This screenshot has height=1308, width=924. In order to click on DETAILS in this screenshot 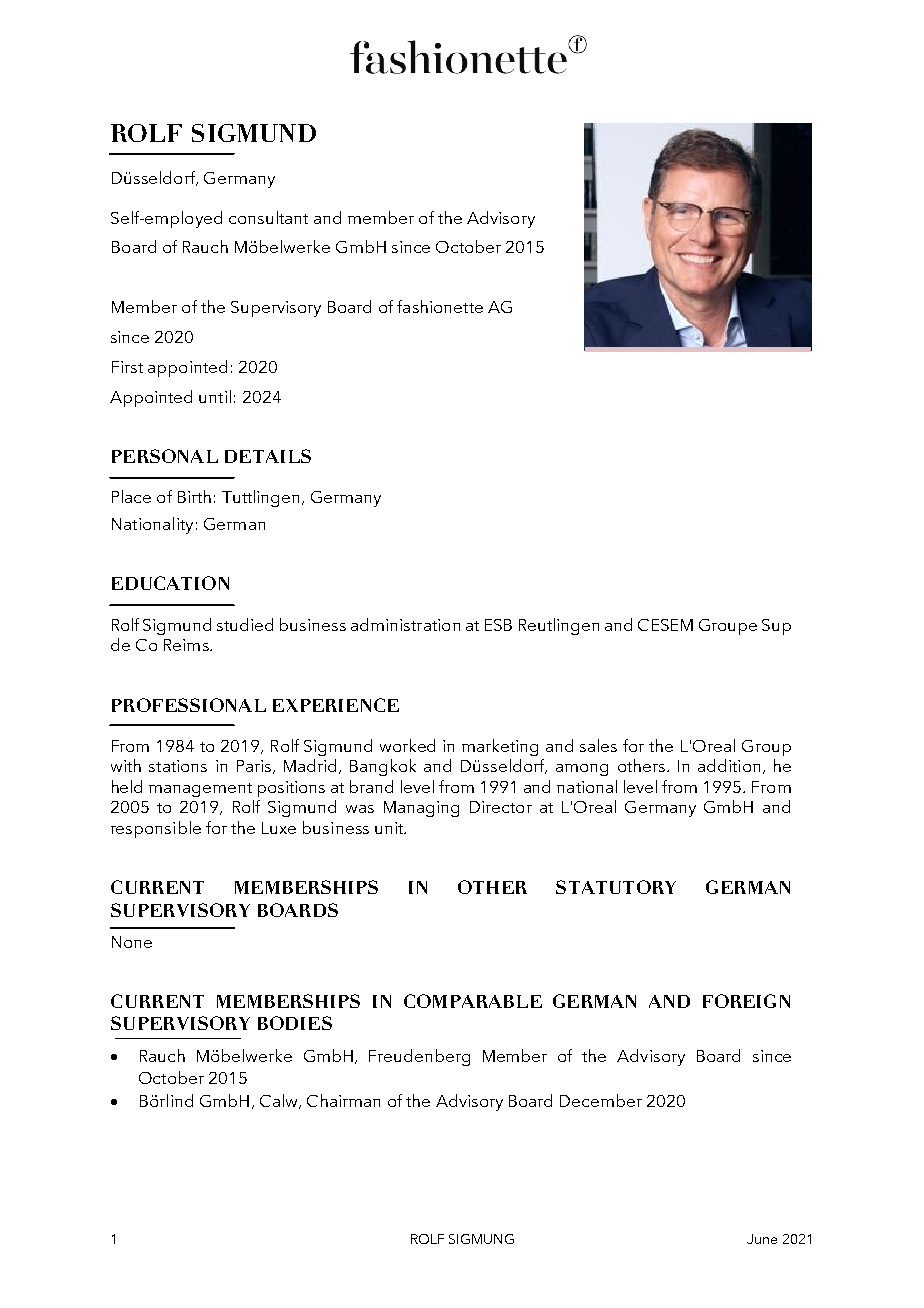, I will do `click(268, 456)`.
